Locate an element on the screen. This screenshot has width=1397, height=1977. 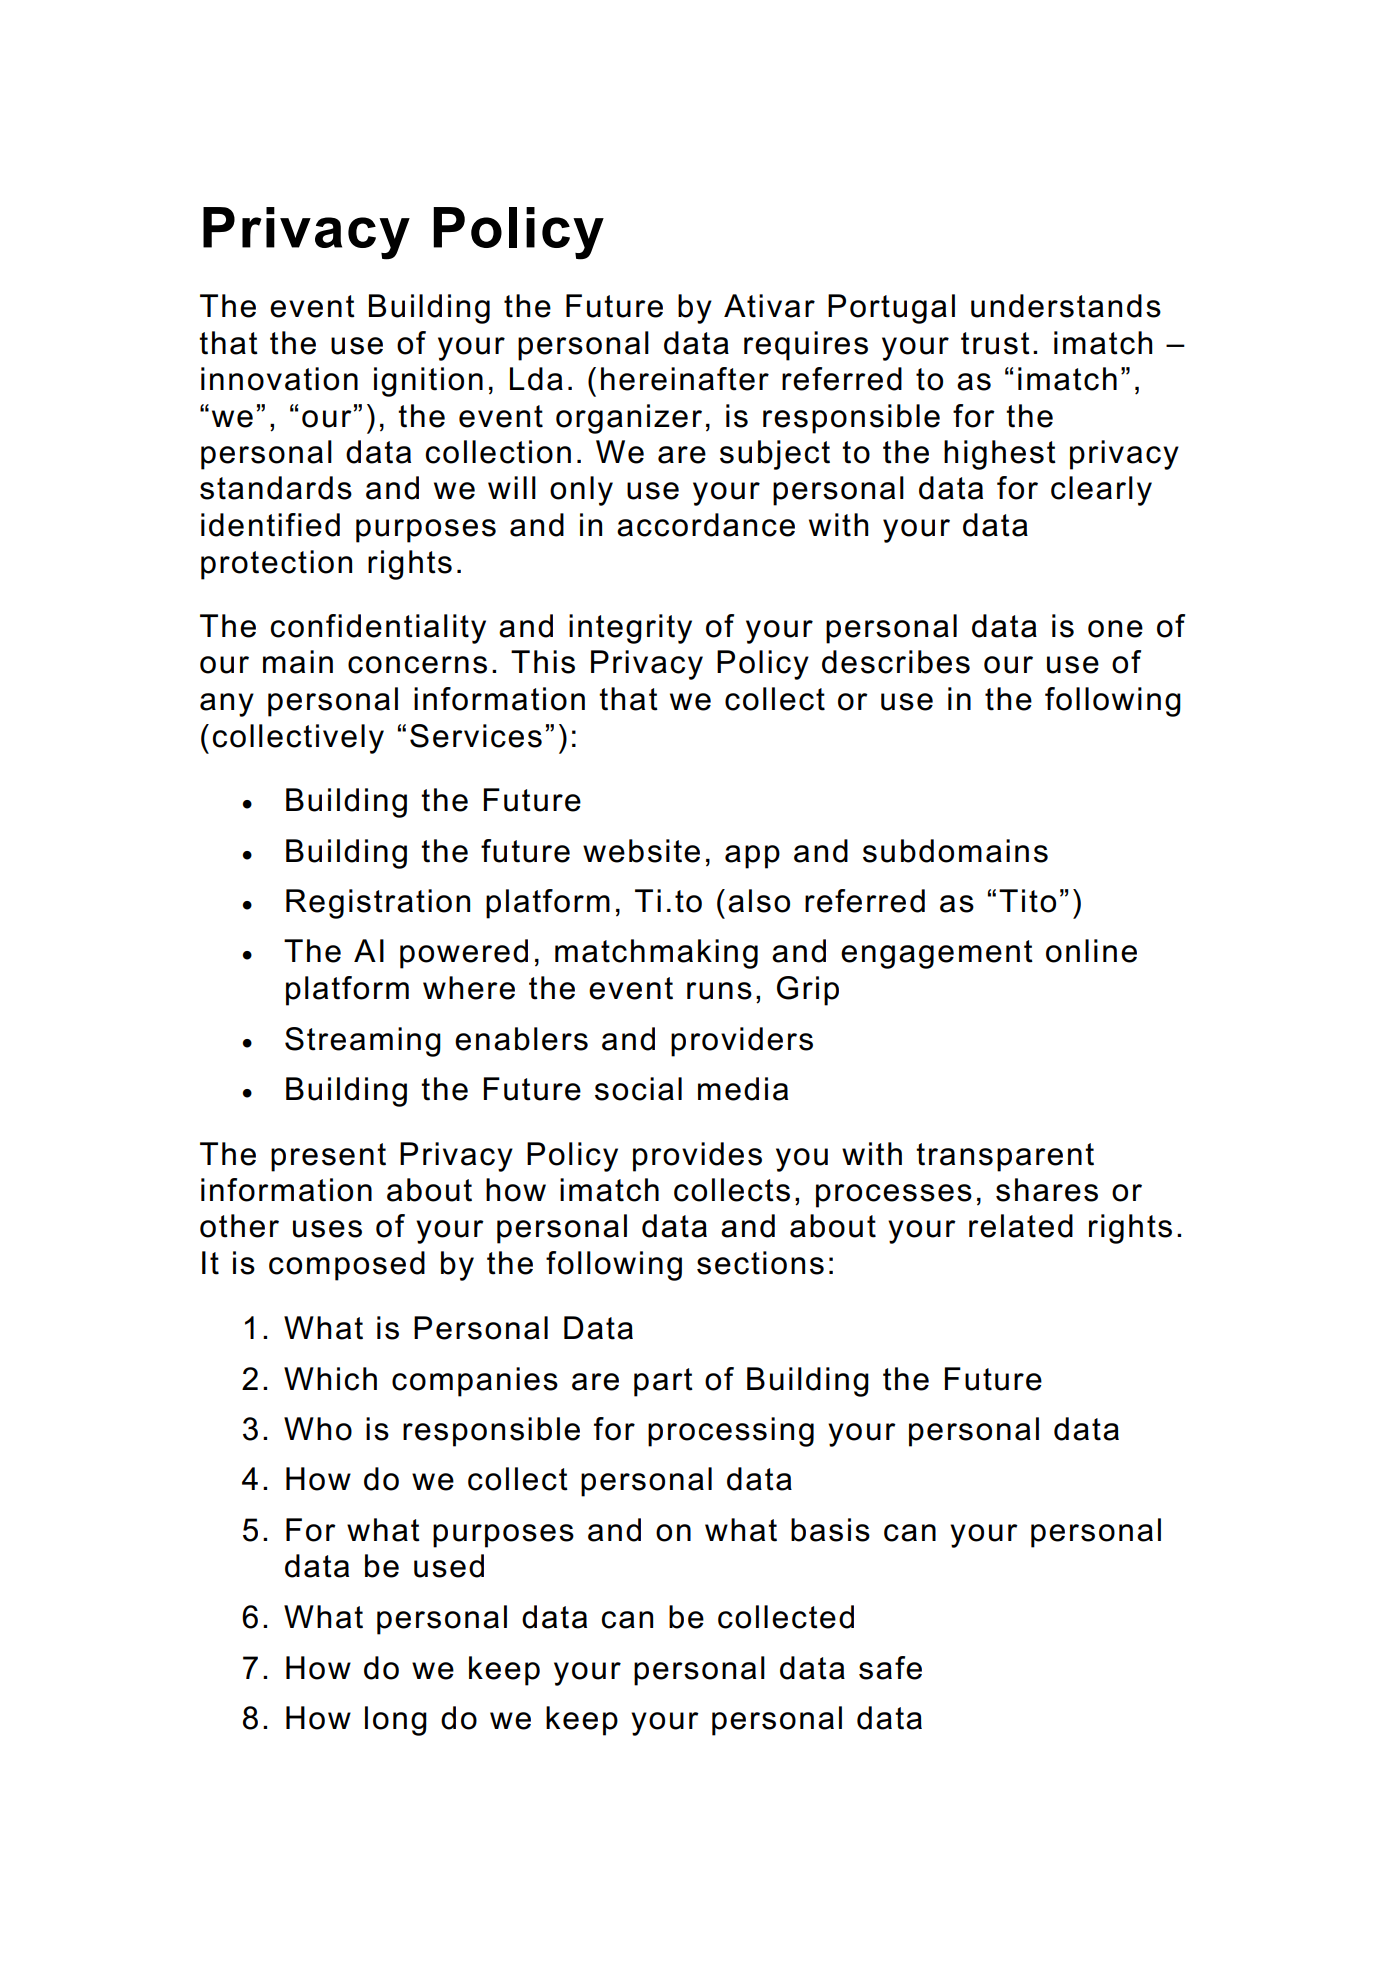
describes is located at coordinates (896, 662).
